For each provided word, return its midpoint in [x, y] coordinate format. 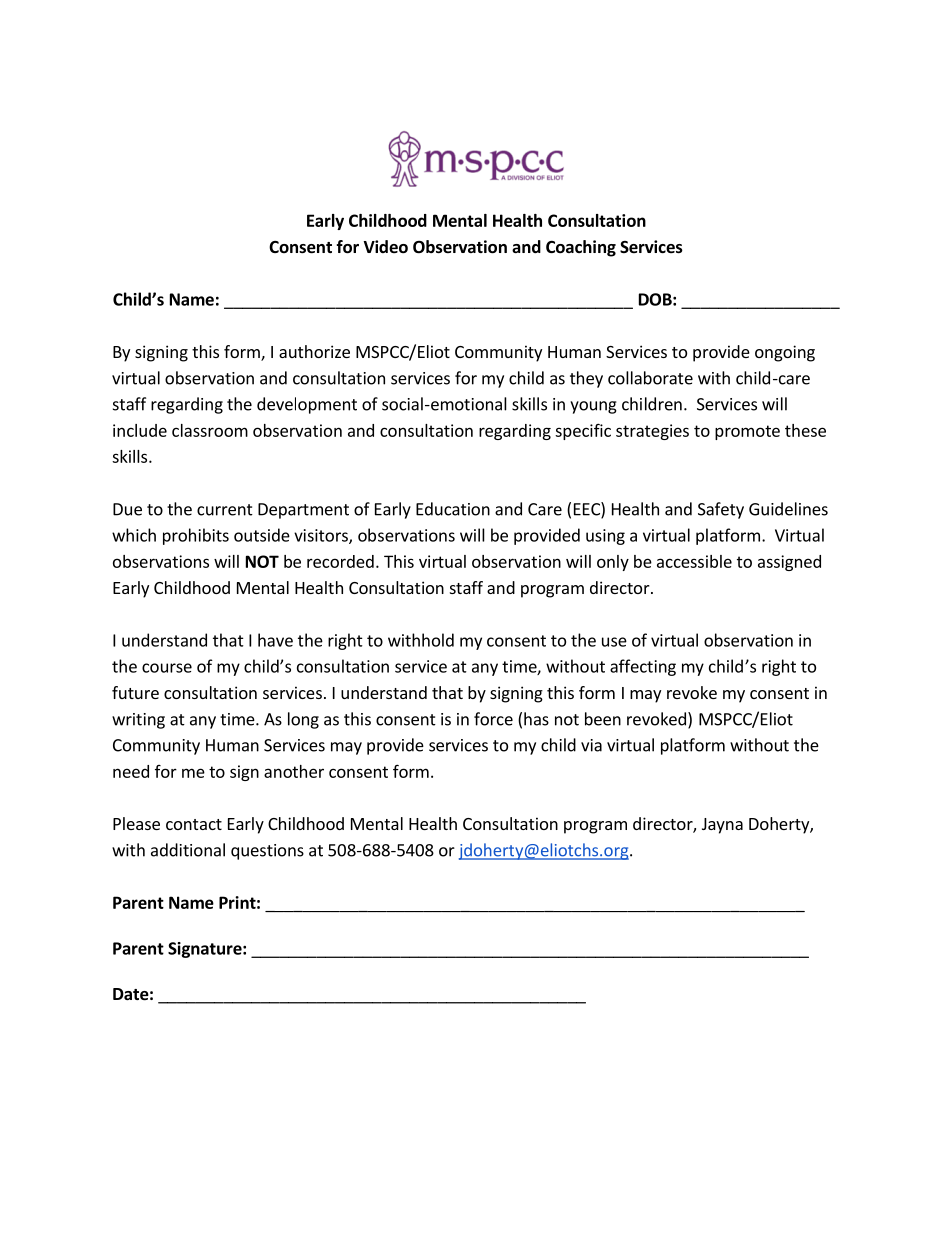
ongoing [785, 353]
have [275, 640]
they [586, 379]
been [603, 719]
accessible [694, 561]
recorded [340, 561]
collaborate [650, 378]
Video [385, 247]
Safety [721, 510]
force [493, 719]
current [225, 510]
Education [453, 509]
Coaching [581, 248]
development [307, 405]
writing [138, 721]
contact [194, 824]
